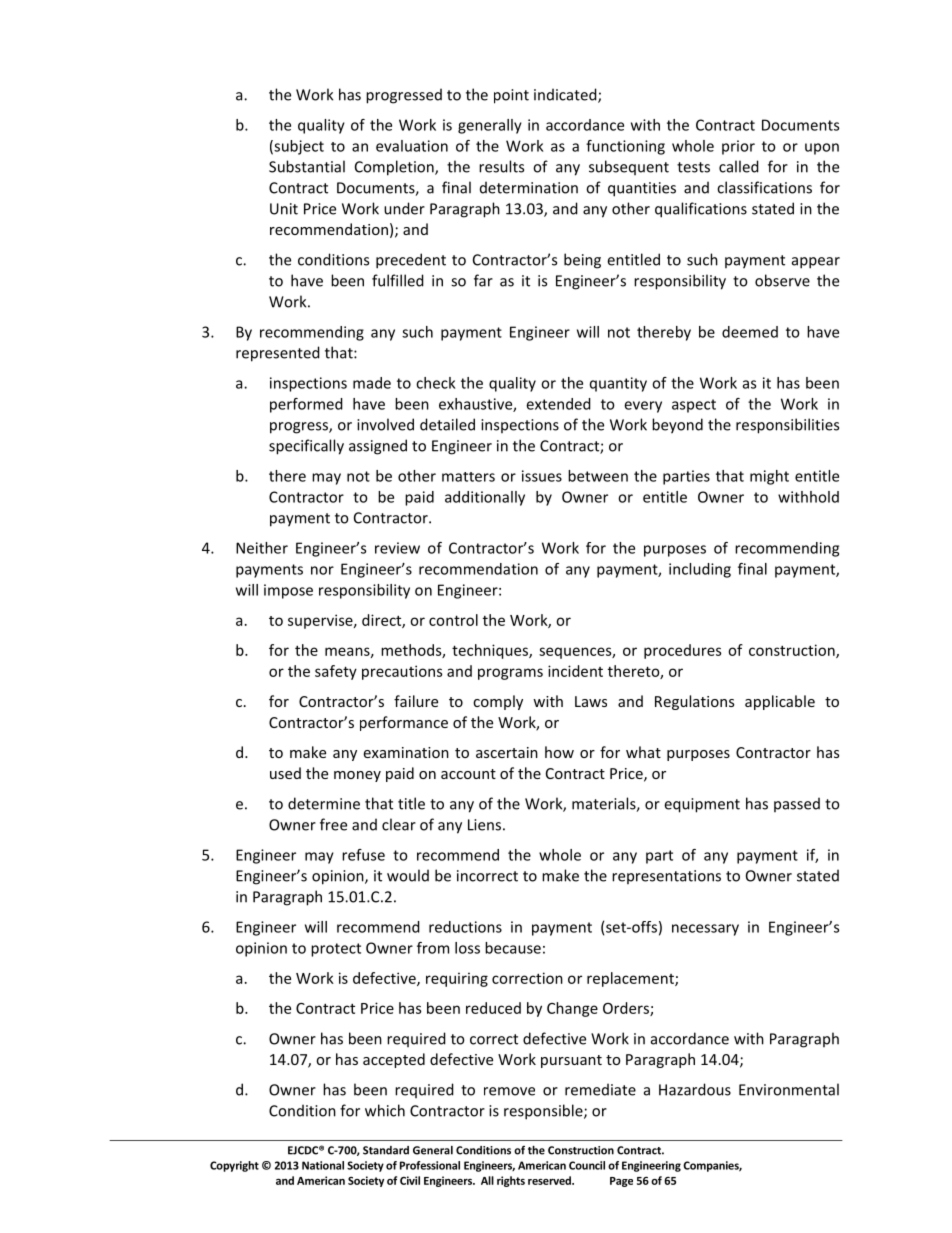 This image has height=1233, width=952. What do you see at coordinates (511, 96) in the image?
I see `point` at bounding box center [511, 96].
